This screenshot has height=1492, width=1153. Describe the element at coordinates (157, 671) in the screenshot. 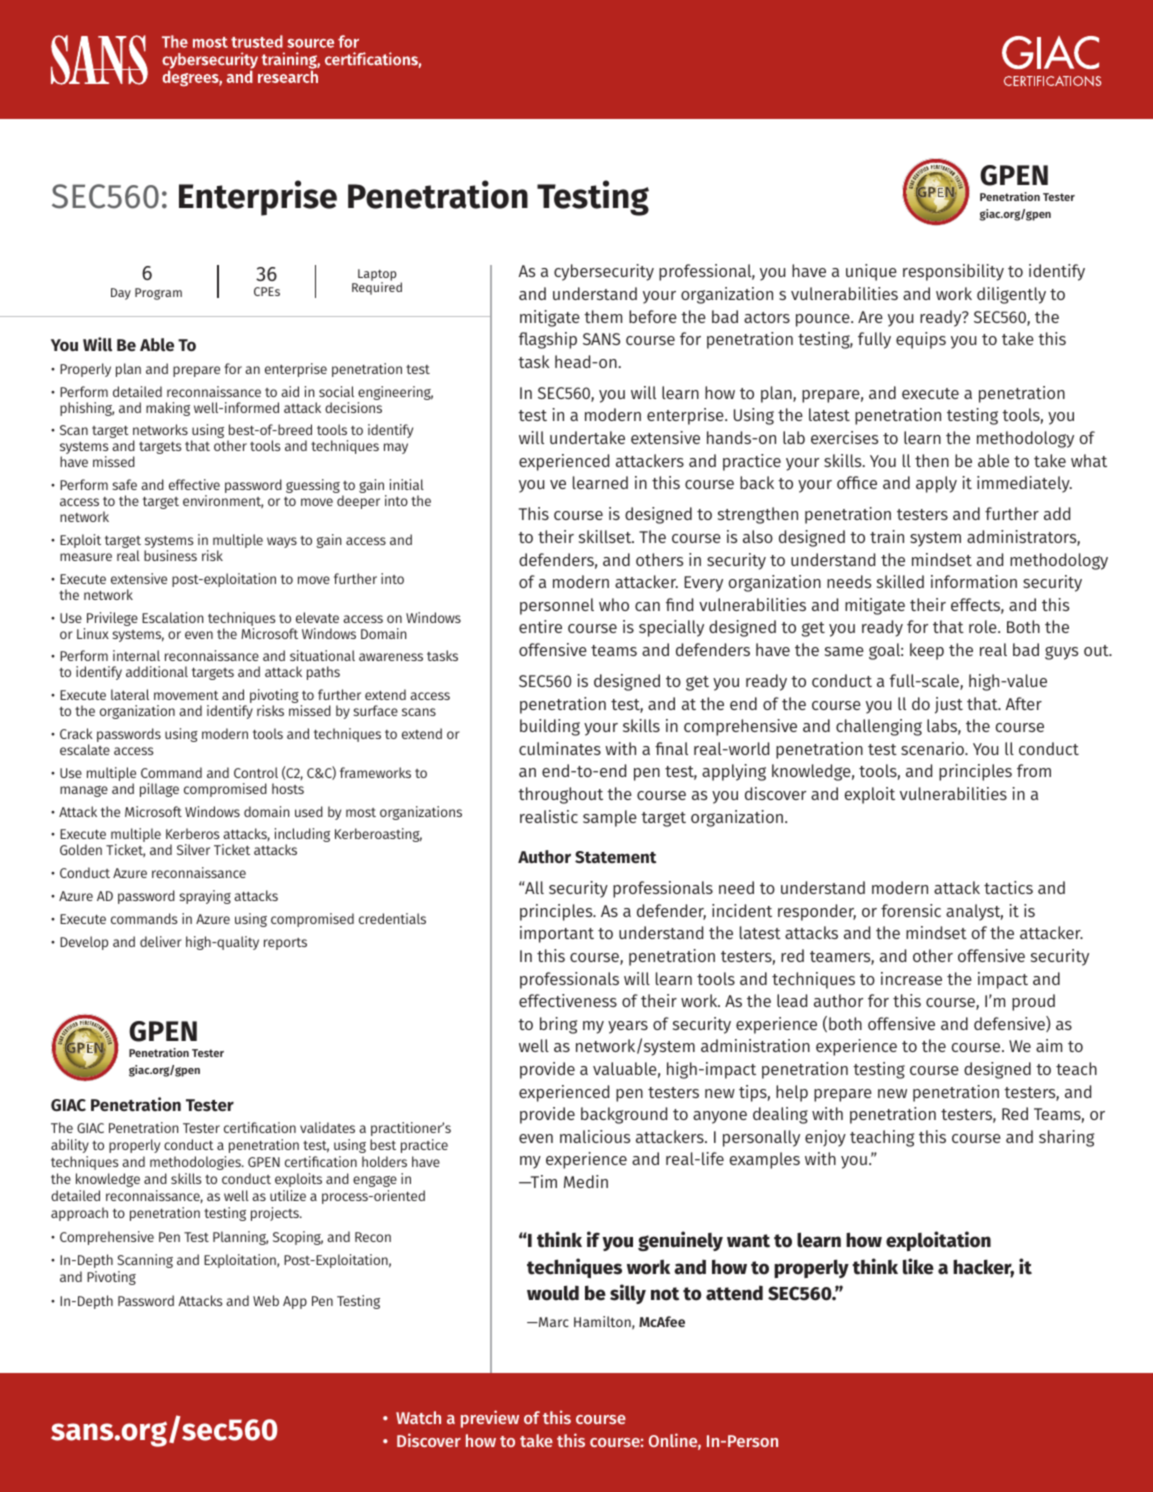

I see `additional` at that location.
